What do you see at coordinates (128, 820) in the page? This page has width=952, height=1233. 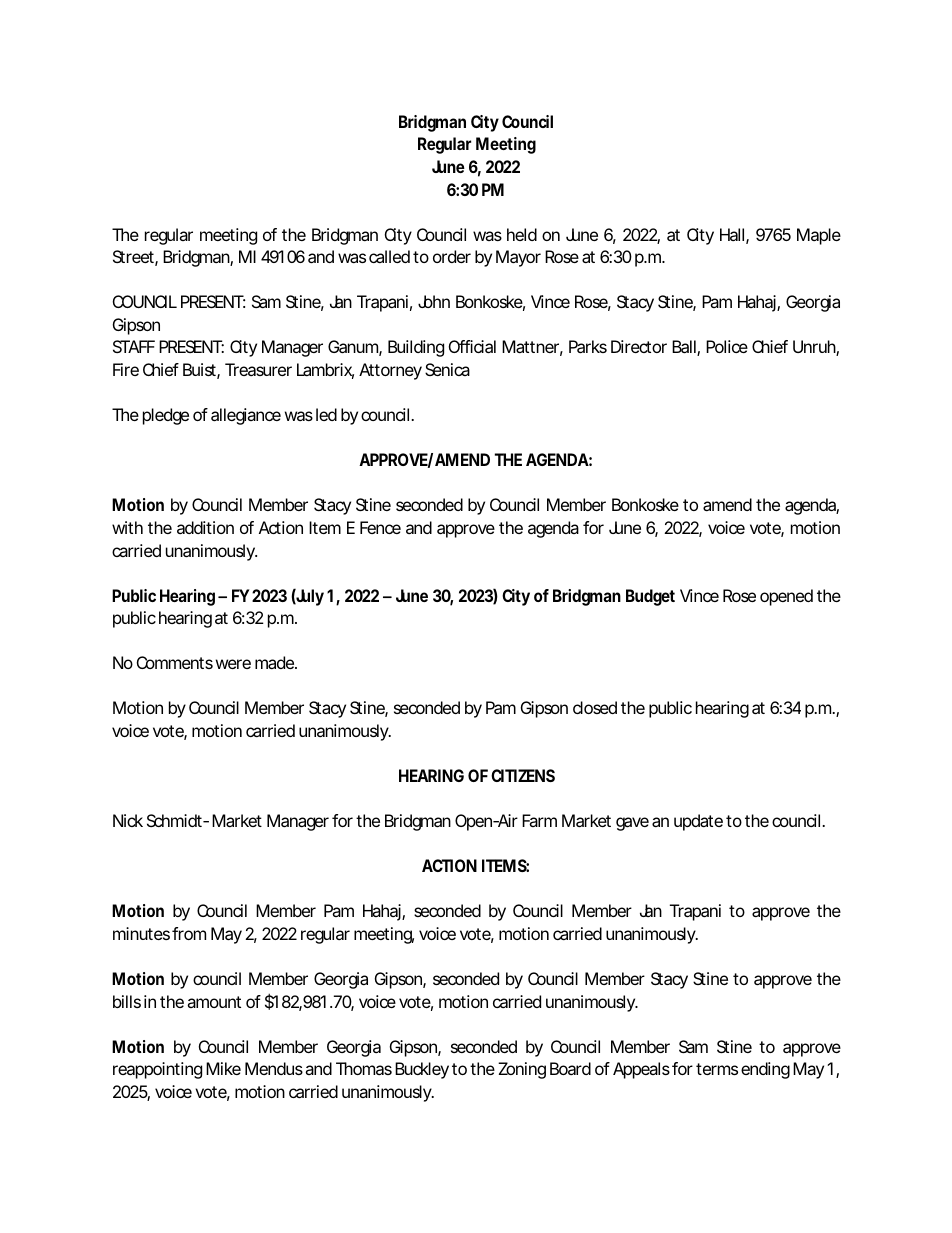 I see `Nick` at bounding box center [128, 820].
